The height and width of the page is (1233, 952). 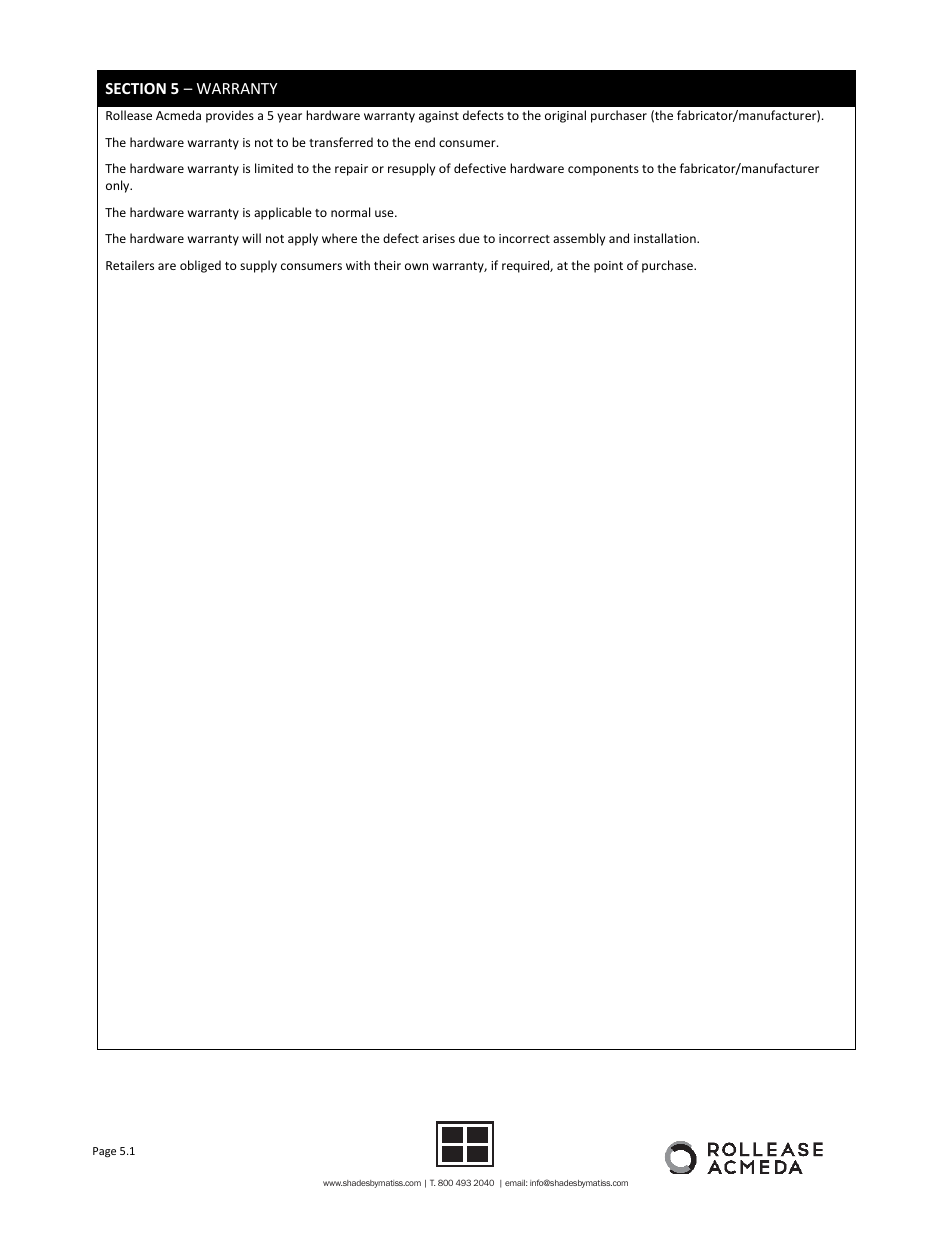 What do you see at coordinates (516, 1183) in the page?
I see `email` at bounding box center [516, 1183].
